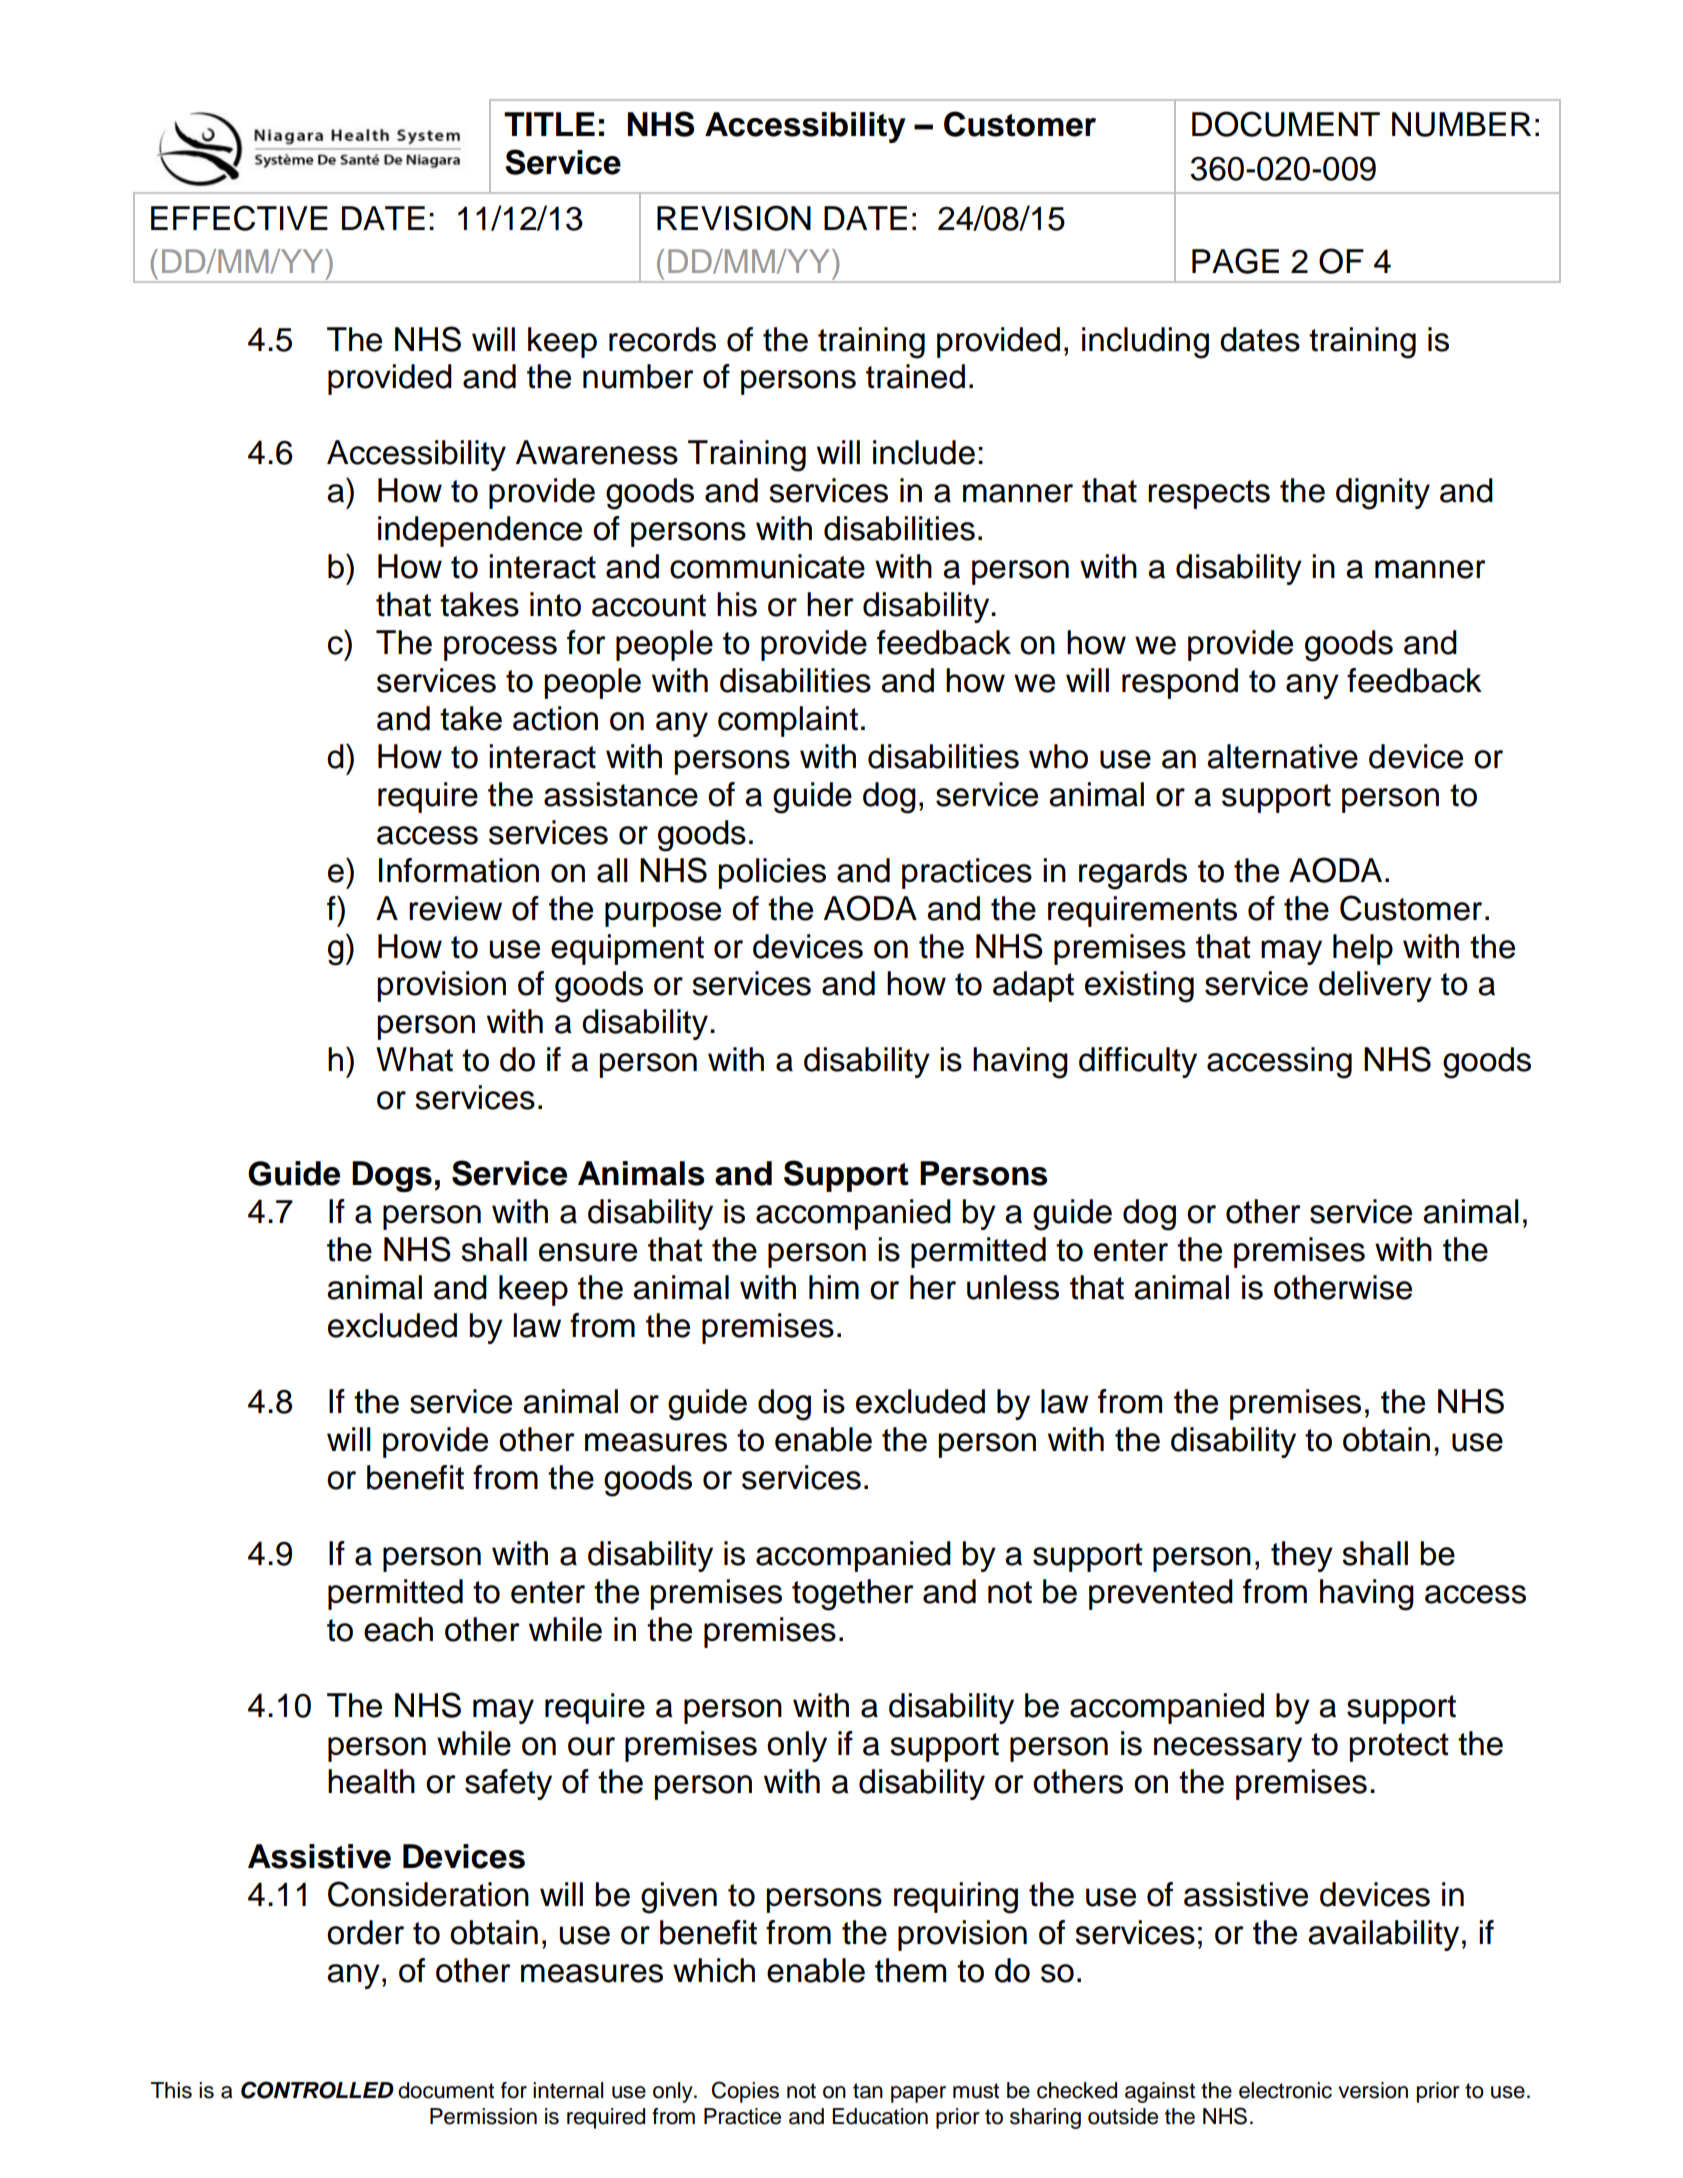 This document has width=1683, height=2178. Describe the element at coordinates (1138, 1062) in the document. I see `difficulty` at that location.
